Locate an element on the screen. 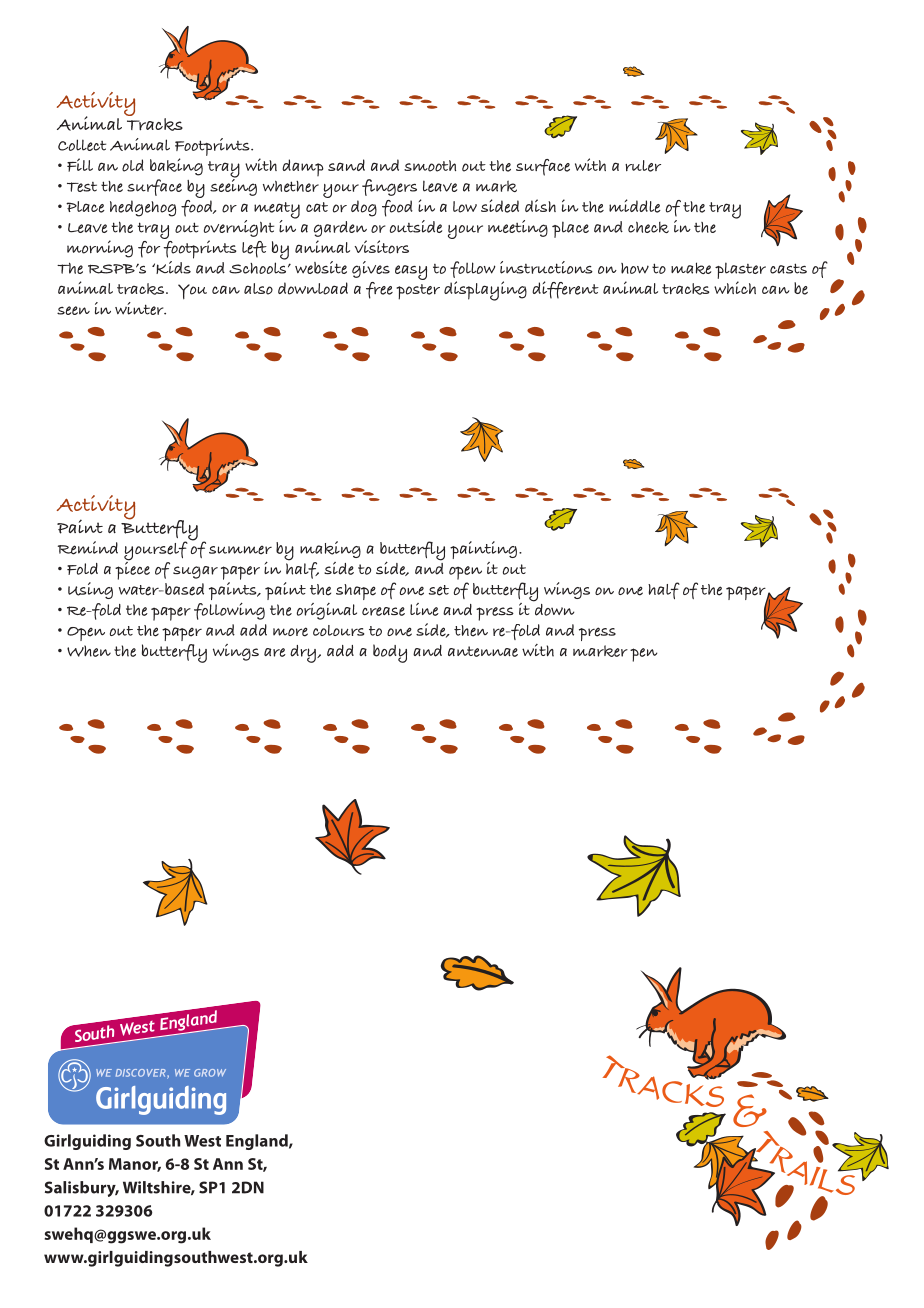  ruler is located at coordinates (643, 166).
